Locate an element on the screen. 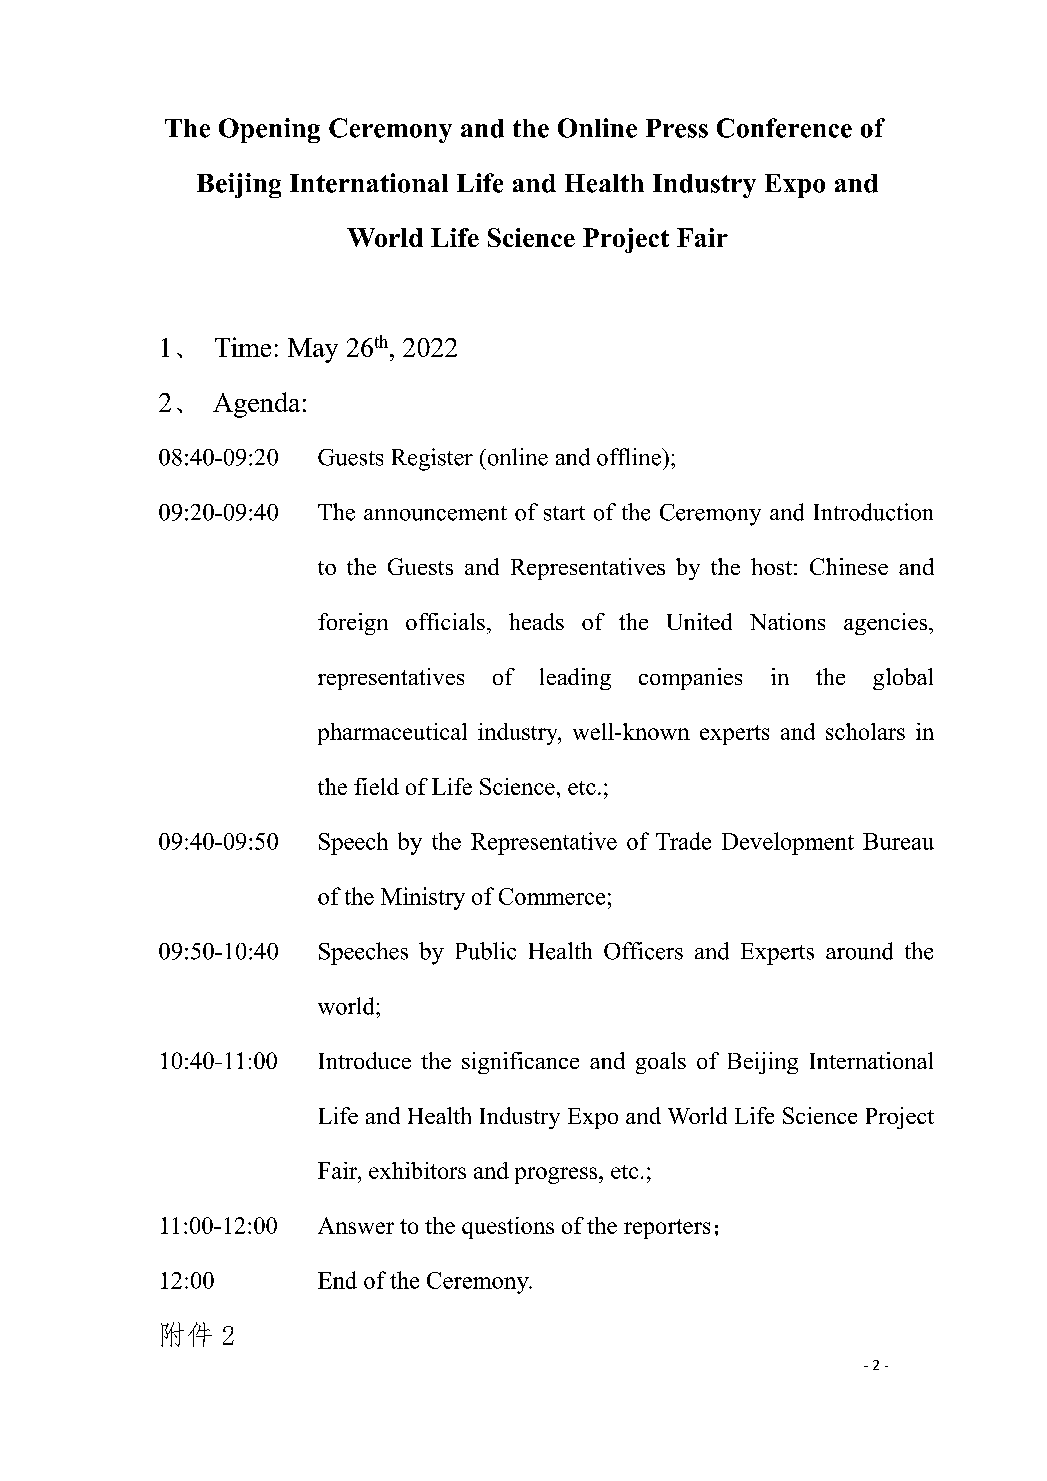 The width and height of the screenshot is (1047, 1481). Conference is located at coordinates (784, 128).
